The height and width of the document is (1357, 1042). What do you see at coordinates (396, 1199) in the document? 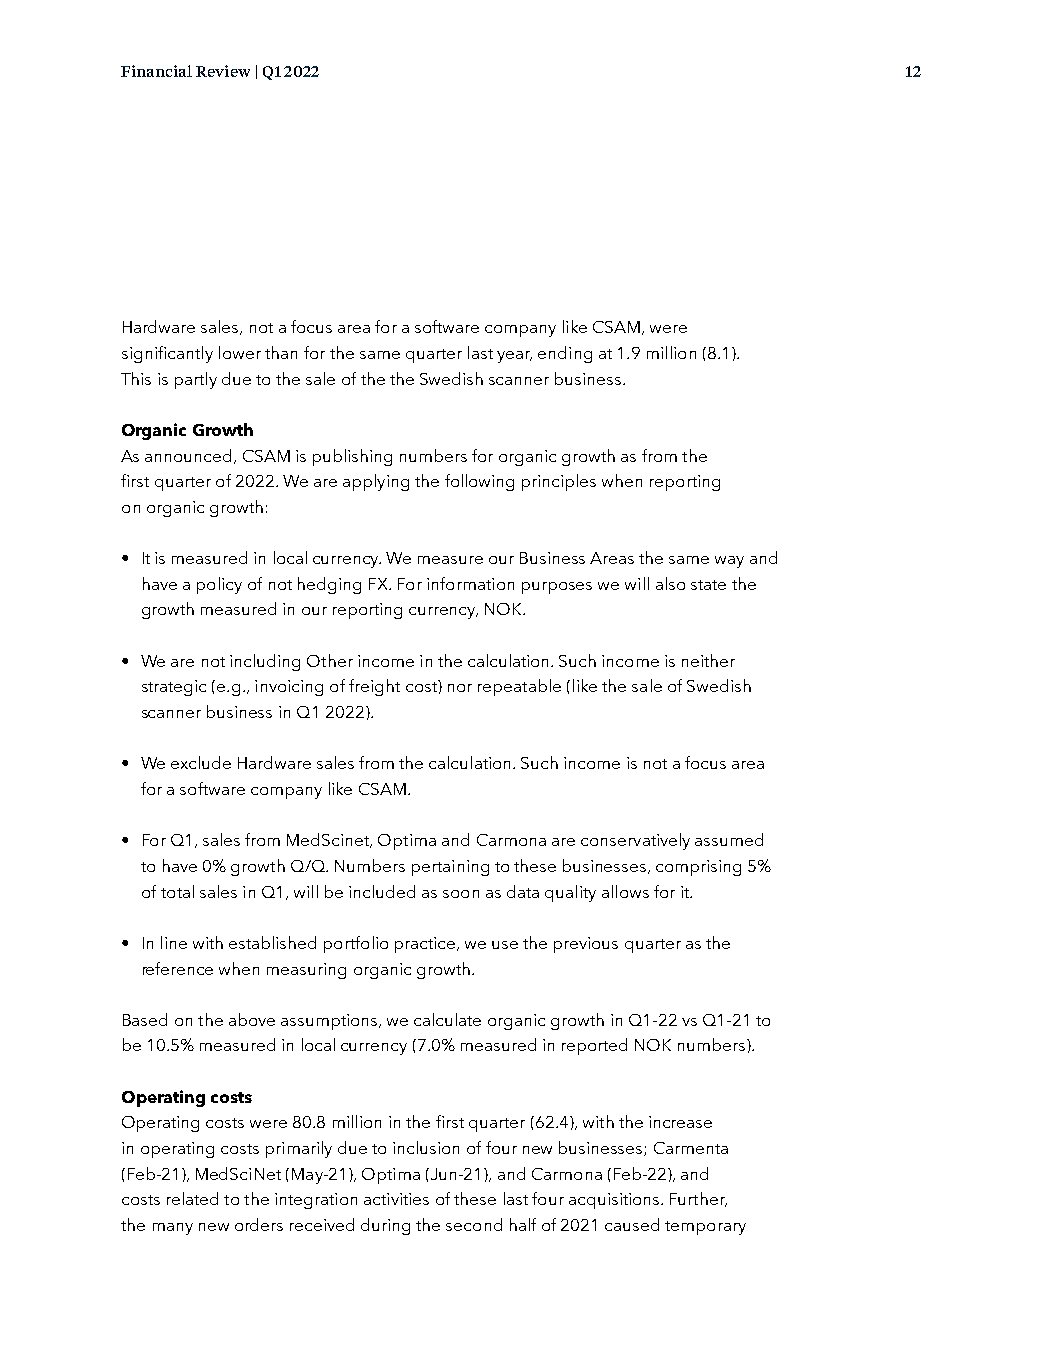
I see `activities` at bounding box center [396, 1199].
